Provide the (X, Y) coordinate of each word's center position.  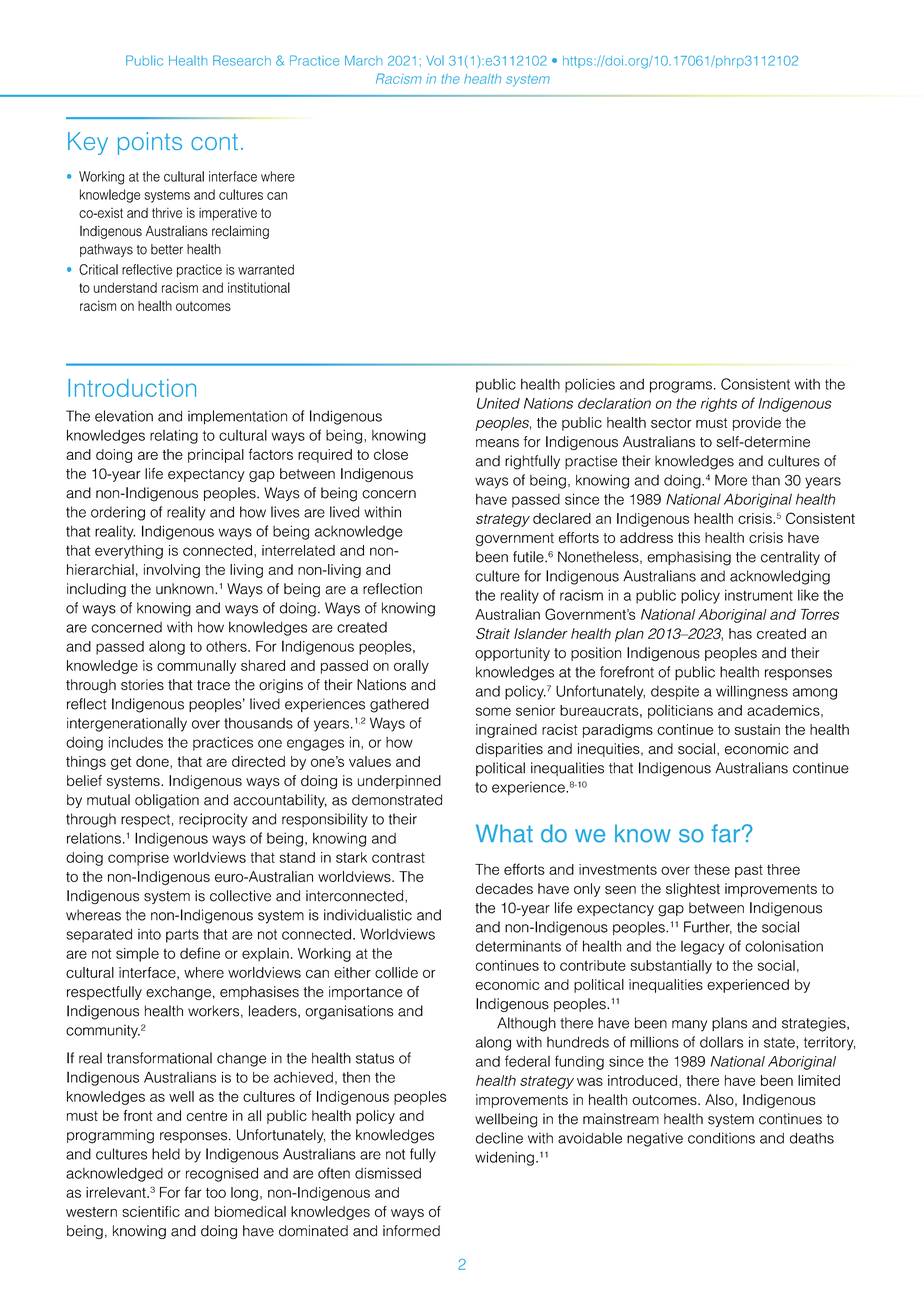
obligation (167, 801)
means (497, 443)
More (731, 480)
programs (681, 387)
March (363, 60)
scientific (151, 1211)
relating (174, 437)
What (504, 833)
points (150, 143)
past (749, 871)
